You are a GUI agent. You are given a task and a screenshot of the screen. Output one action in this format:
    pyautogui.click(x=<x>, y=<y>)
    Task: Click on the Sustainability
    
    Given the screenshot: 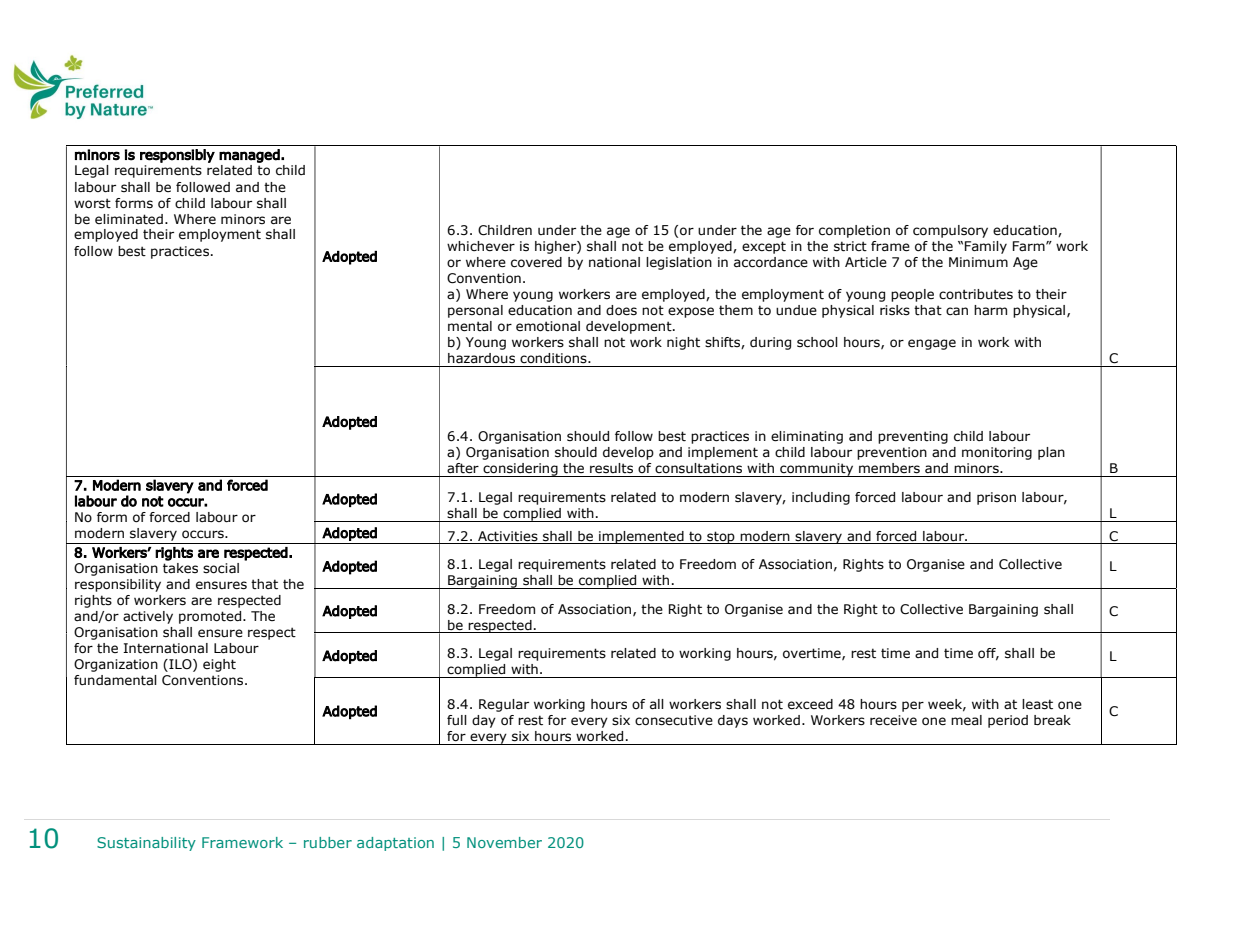 What is the action you would take?
    pyautogui.click(x=146, y=844)
